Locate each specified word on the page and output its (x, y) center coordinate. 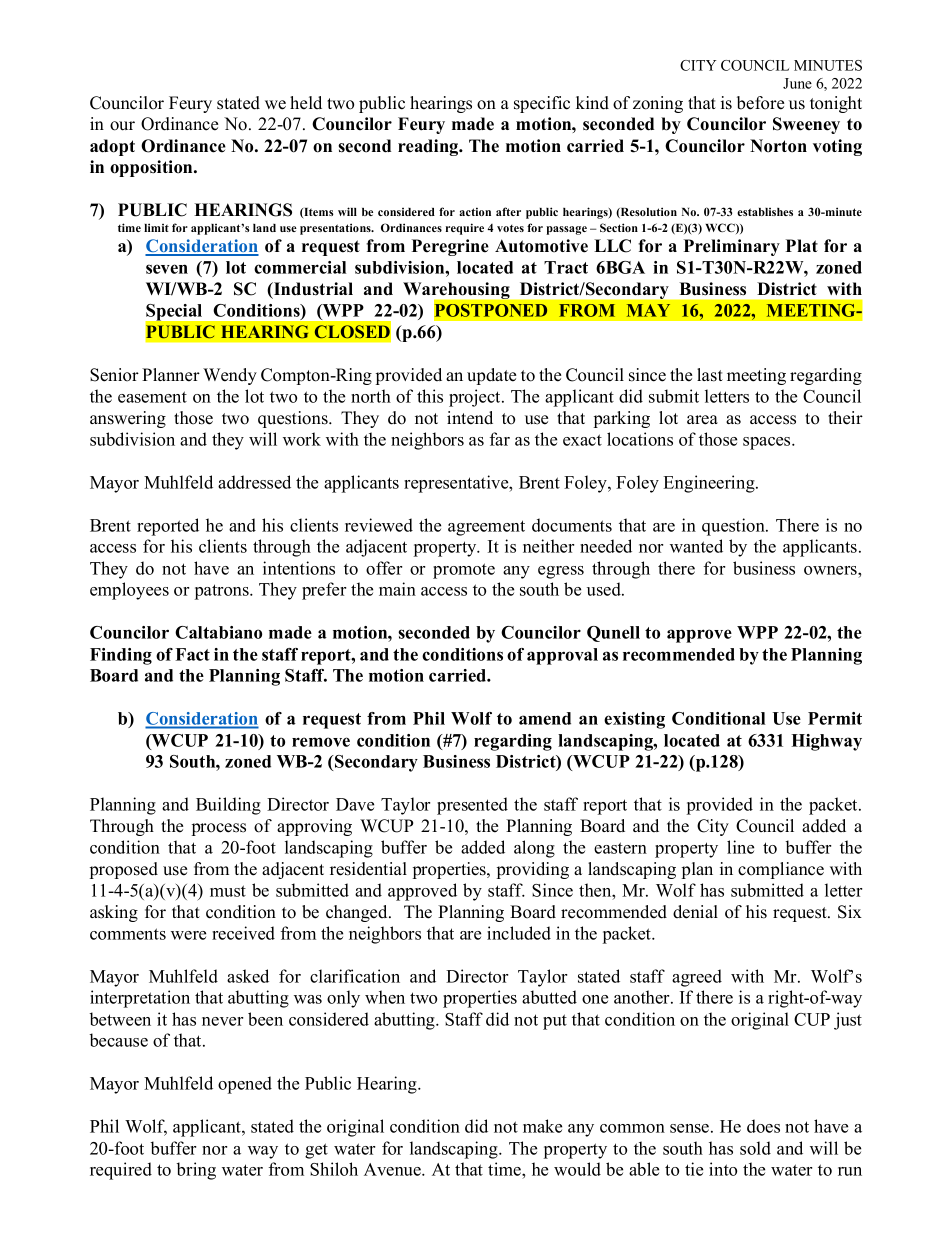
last (710, 375)
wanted (696, 546)
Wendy (230, 376)
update (491, 376)
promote (464, 571)
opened (245, 1085)
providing (533, 870)
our (122, 126)
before (760, 103)
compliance (781, 870)
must (228, 891)
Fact (192, 654)
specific (542, 104)
